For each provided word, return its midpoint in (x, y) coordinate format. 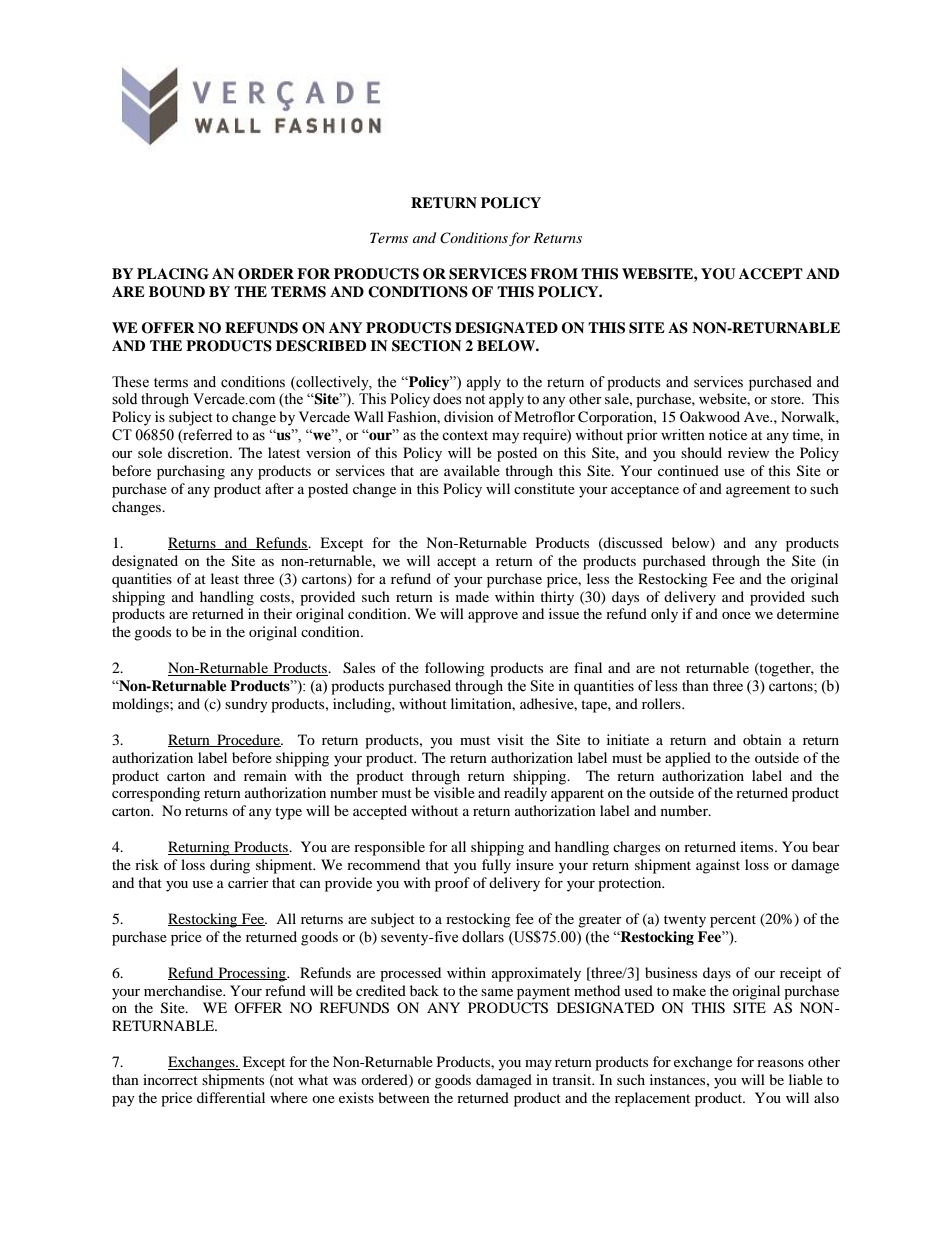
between (404, 1097)
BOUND (177, 292)
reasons (780, 1063)
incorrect (170, 1079)
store (787, 399)
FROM (554, 274)
